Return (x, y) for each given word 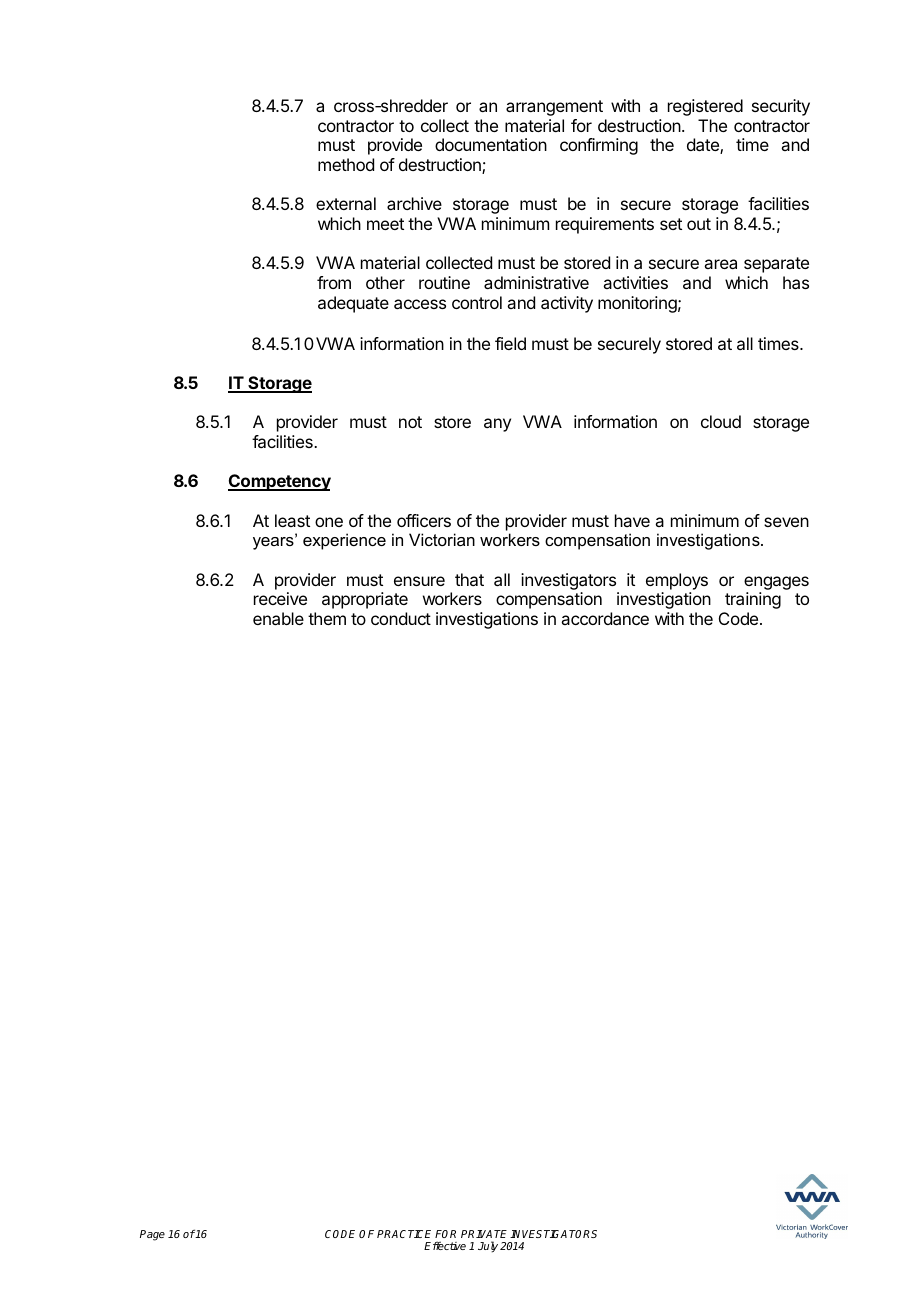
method (346, 164)
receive (280, 598)
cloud (721, 421)
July (488, 1247)
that (469, 579)
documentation (491, 144)
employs (677, 581)
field (510, 343)
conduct (401, 618)
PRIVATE (484, 1234)
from (334, 282)
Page (152, 1235)
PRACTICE (404, 1234)
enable (278, 618)
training (753, 600)
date (704, 146)
